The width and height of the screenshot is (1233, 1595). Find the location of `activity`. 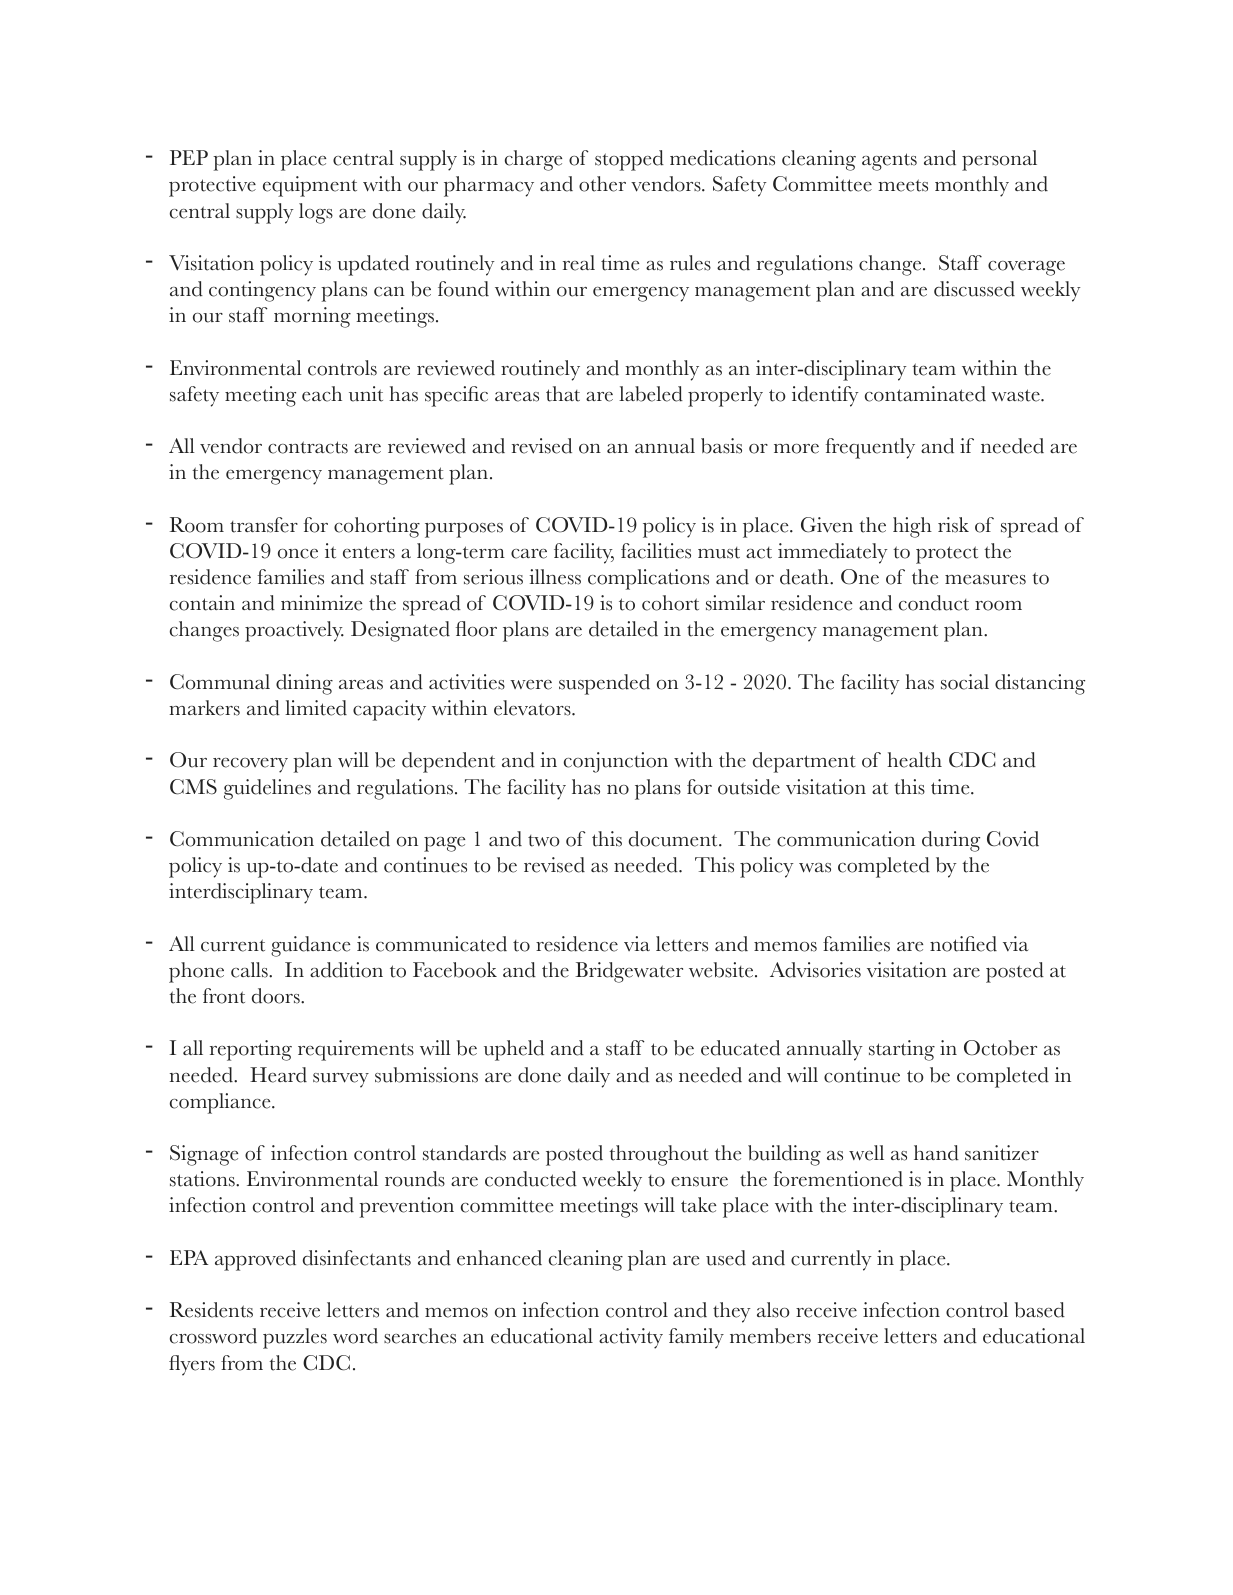

activity is located at coordinates (631, 1338).
